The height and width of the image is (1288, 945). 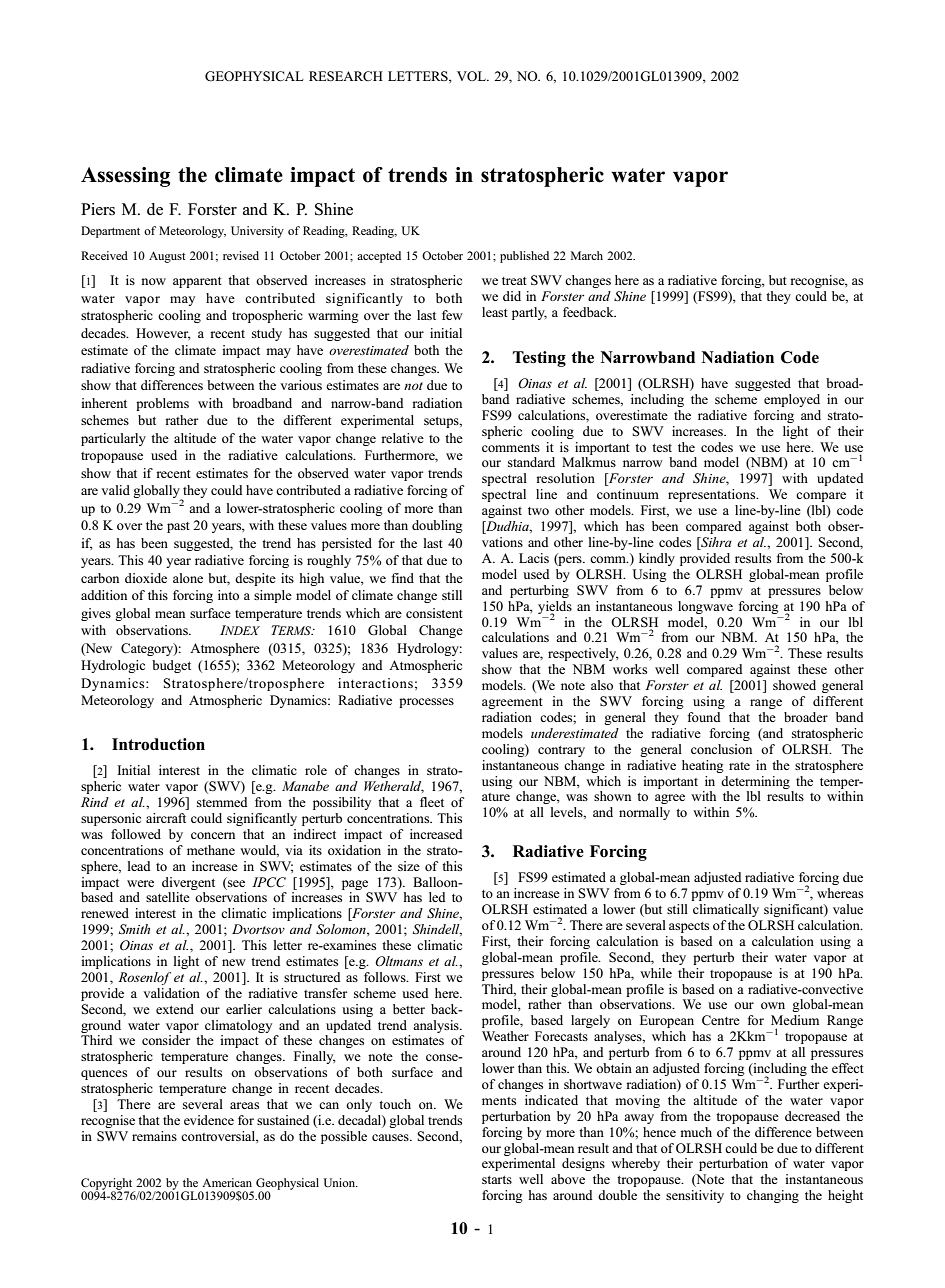 What do you see at coordinates (497, 1180) in the image?
I see `starts` at bounding box center [497, 1180].
